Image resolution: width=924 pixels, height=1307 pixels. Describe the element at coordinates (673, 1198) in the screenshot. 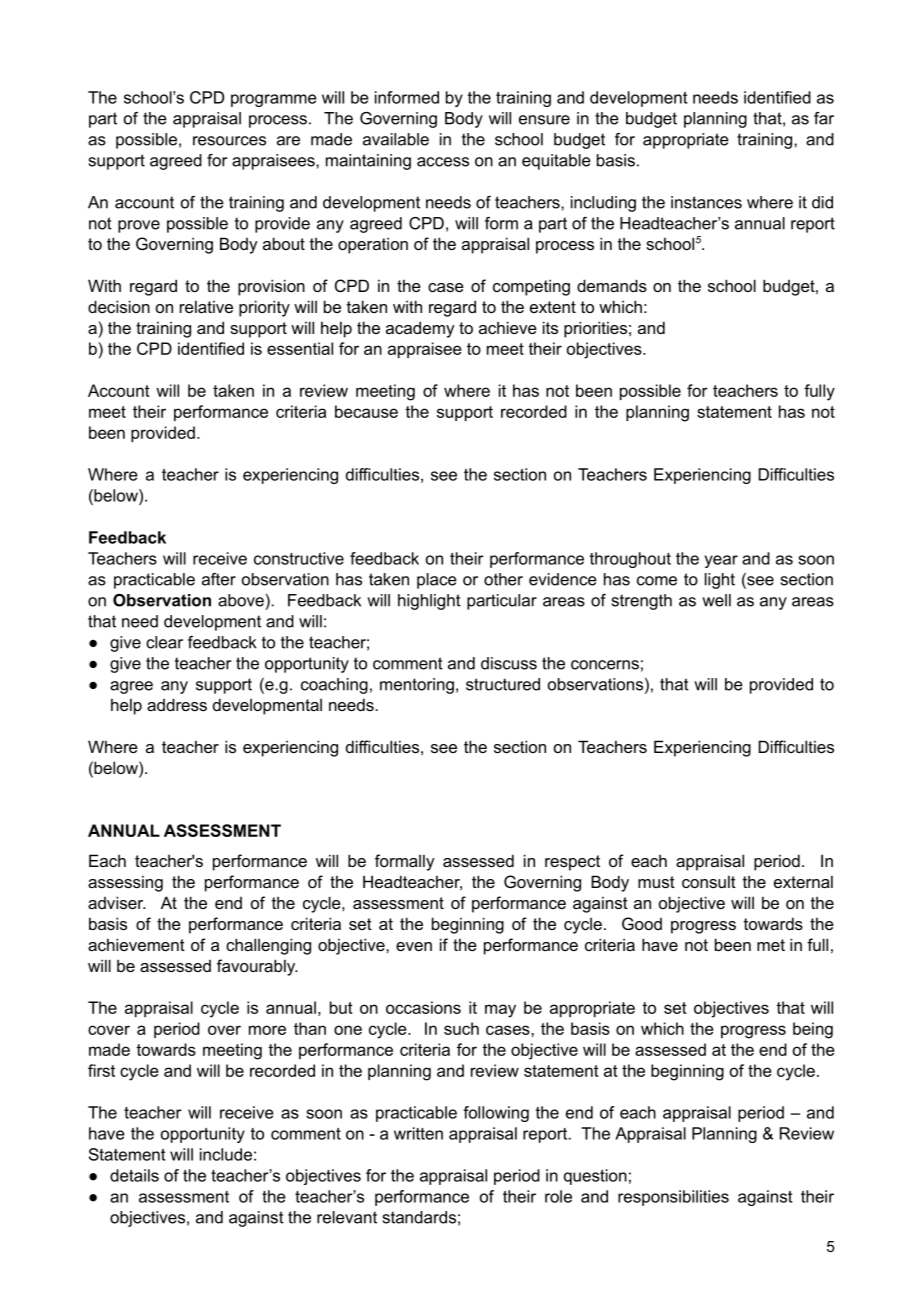

I see `responsibilities` at that location.
